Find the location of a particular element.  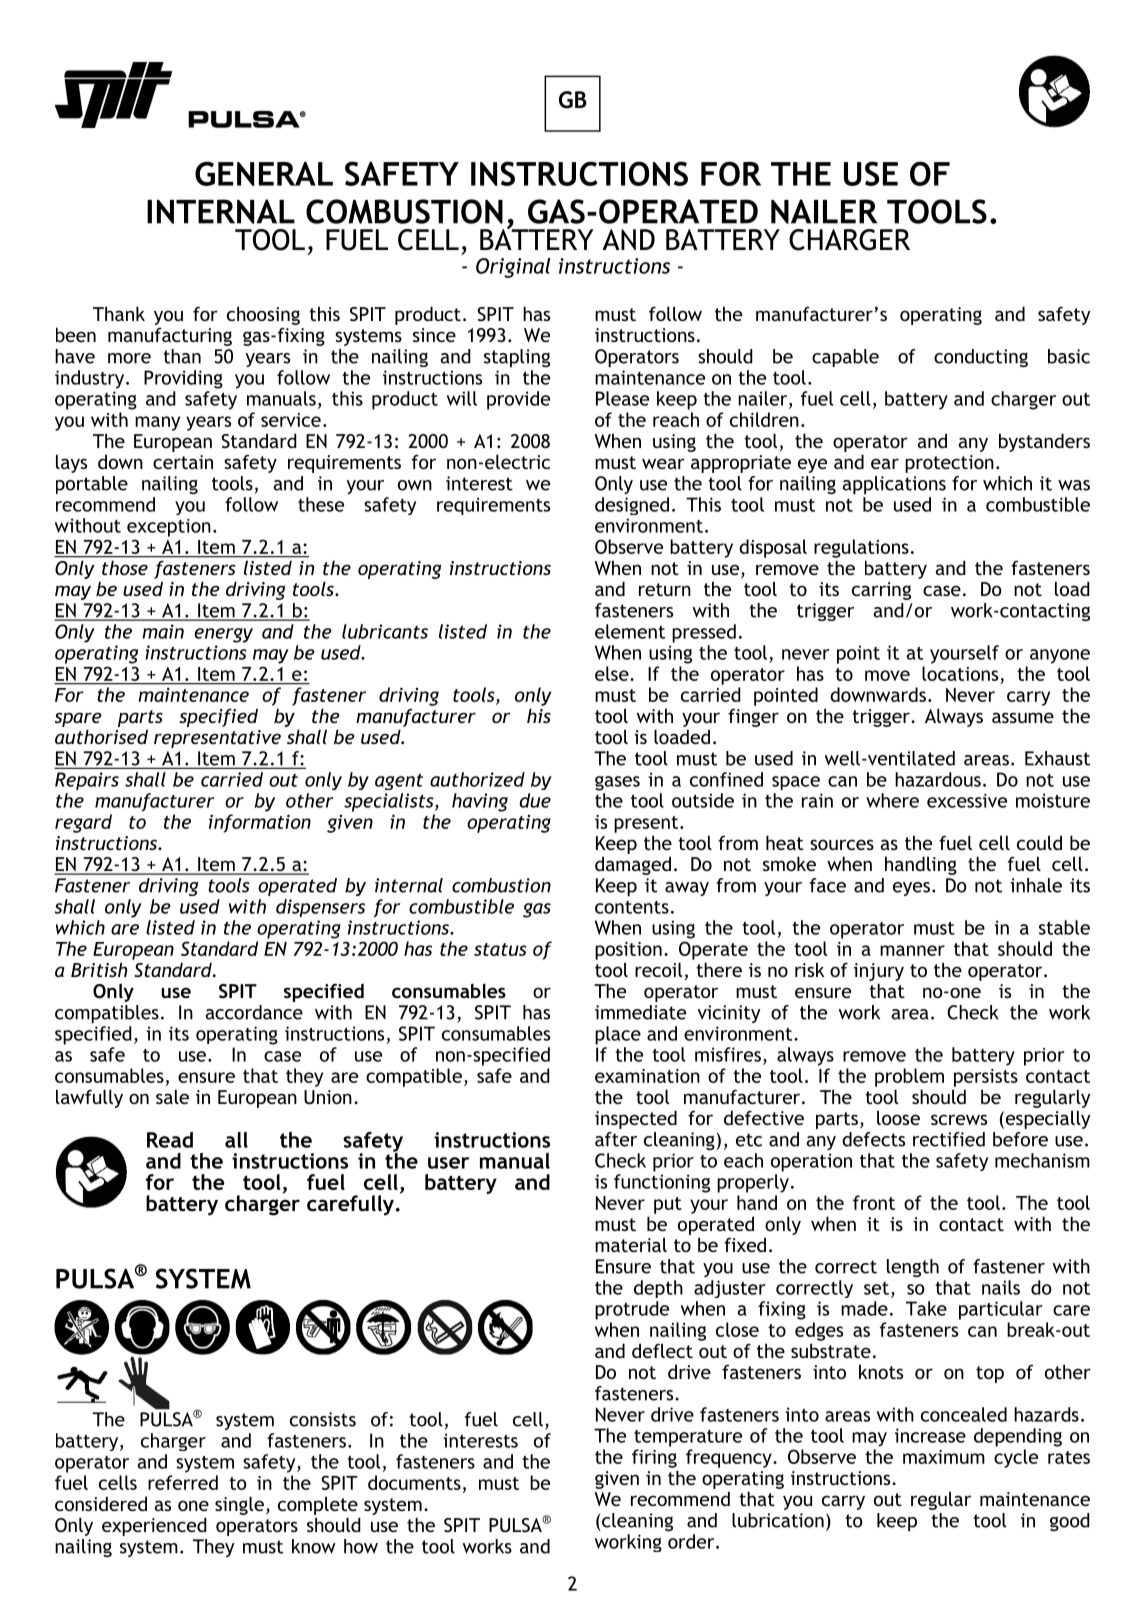

damaged is located at coordinates (633, 865).
